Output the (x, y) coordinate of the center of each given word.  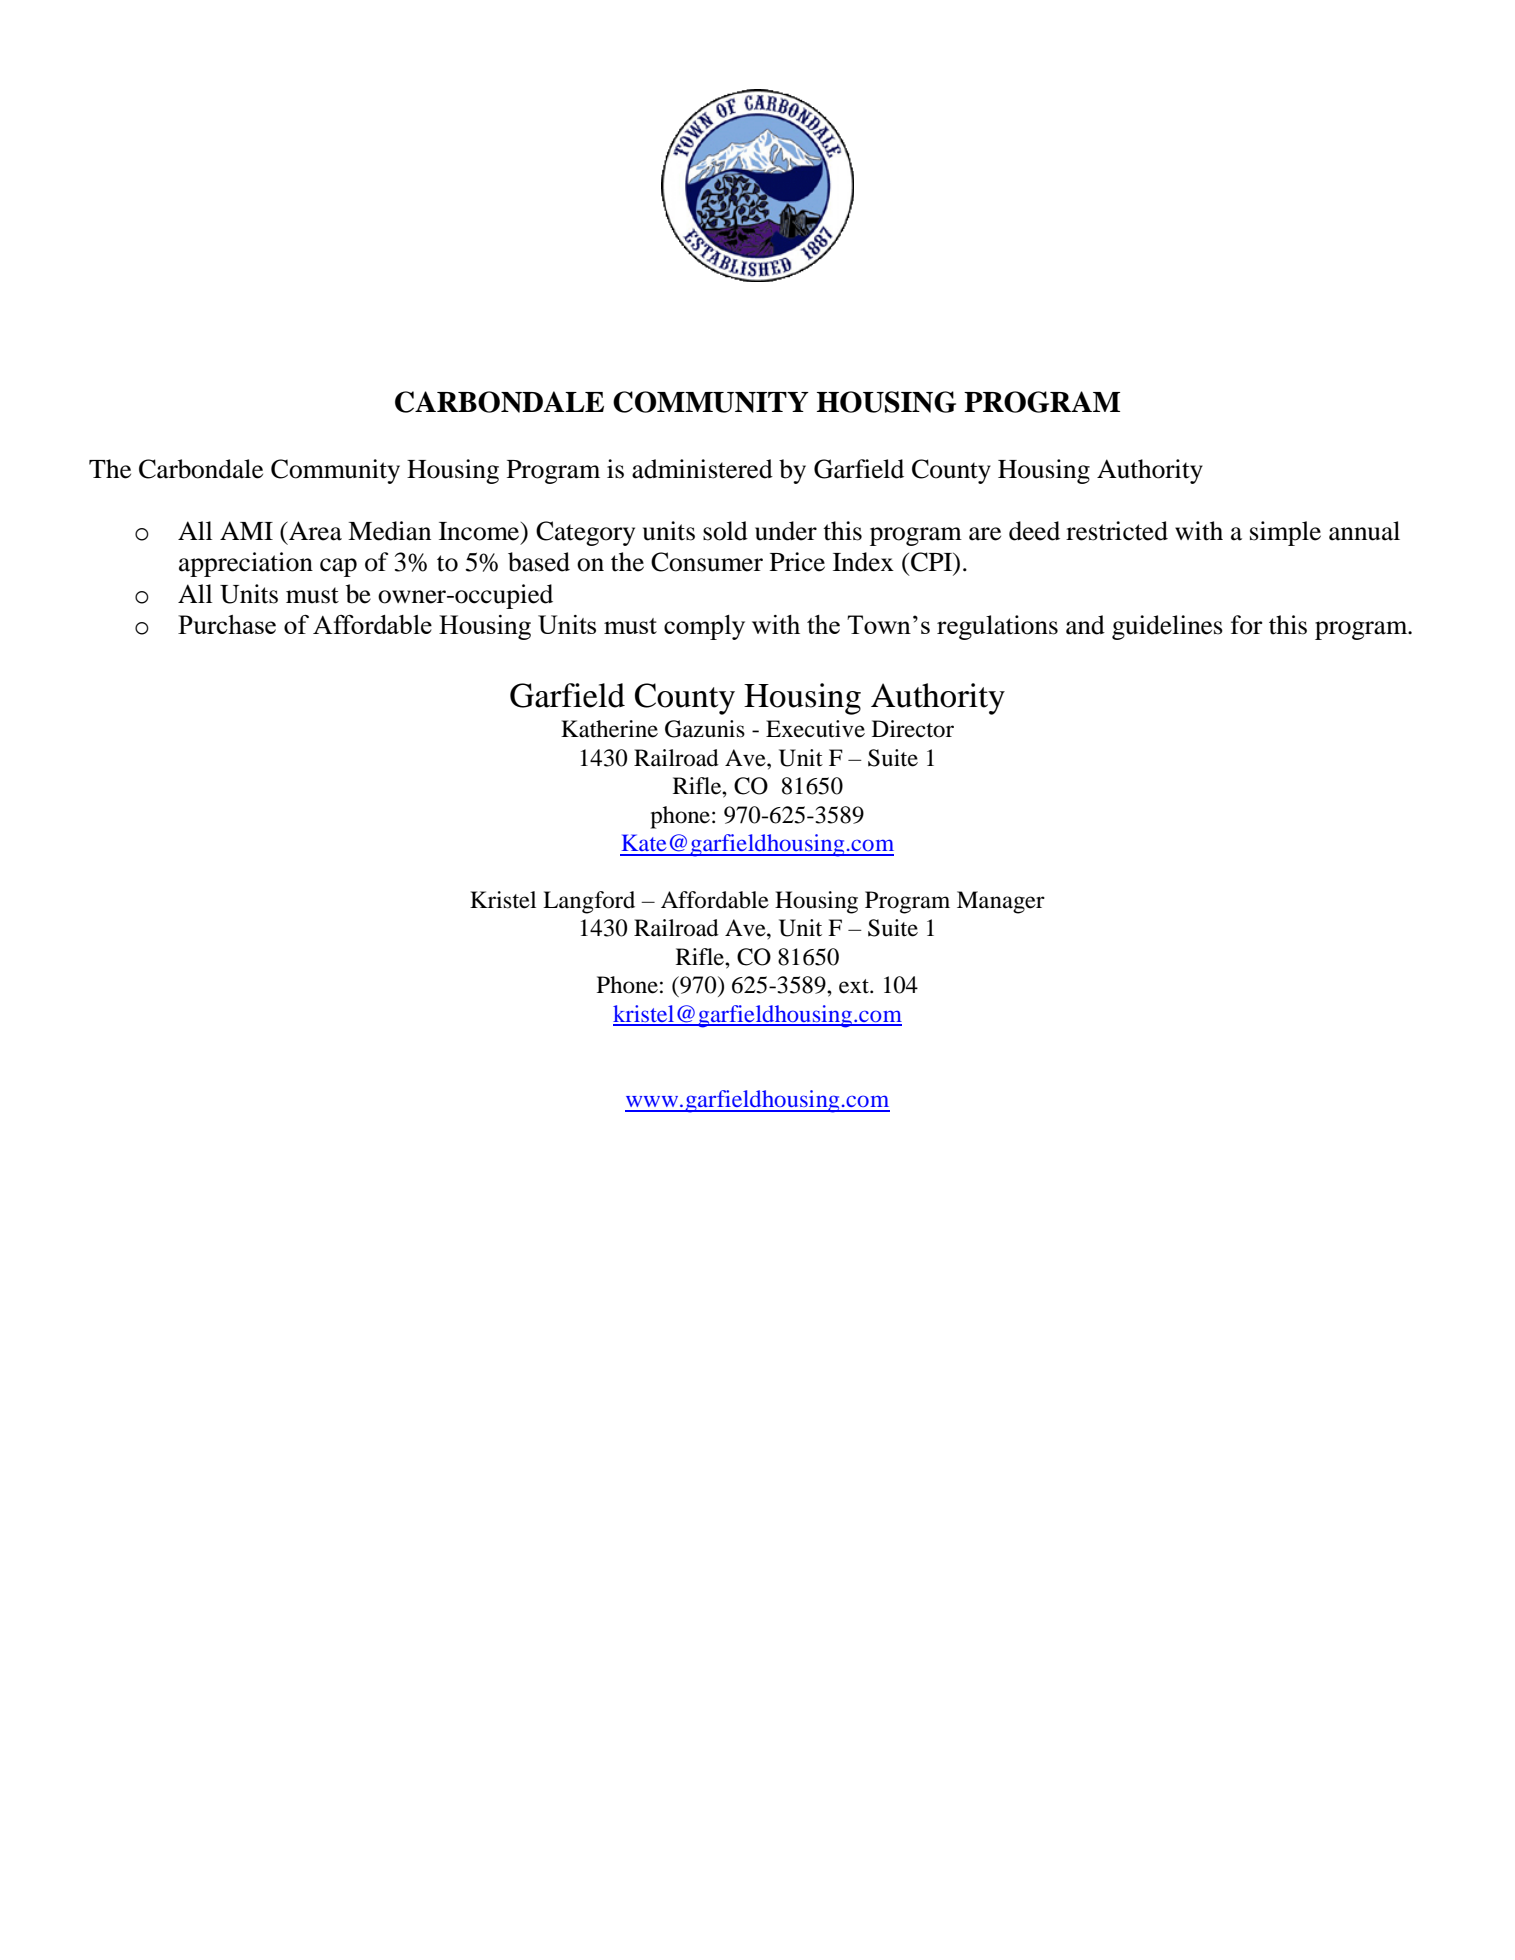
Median (389, 531)
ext (855, 986)
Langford (589, 902)
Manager (1001, 902)
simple (1285, 533)
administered (702, 469)
